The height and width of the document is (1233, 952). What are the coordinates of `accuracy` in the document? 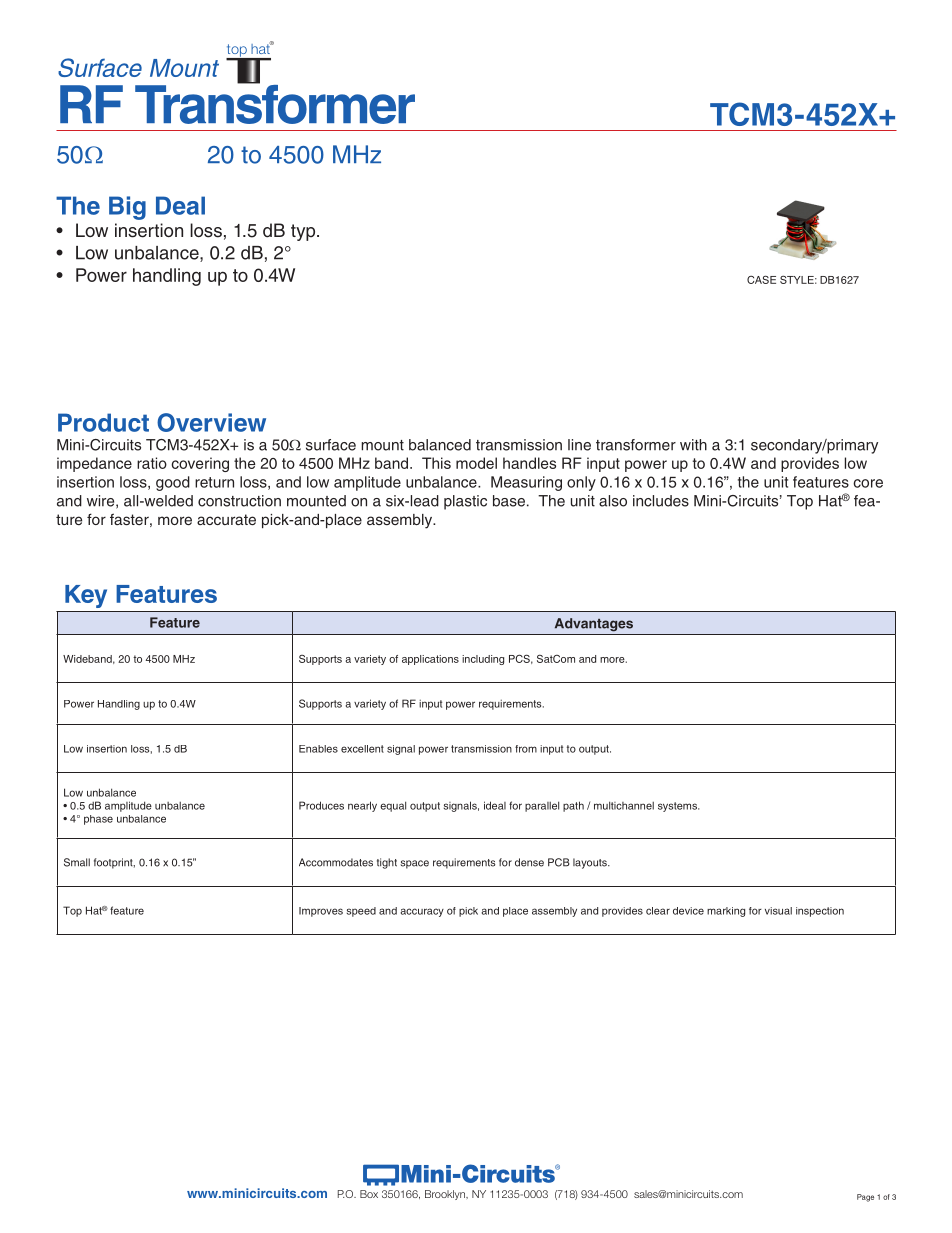 It's located at (422, 912).
